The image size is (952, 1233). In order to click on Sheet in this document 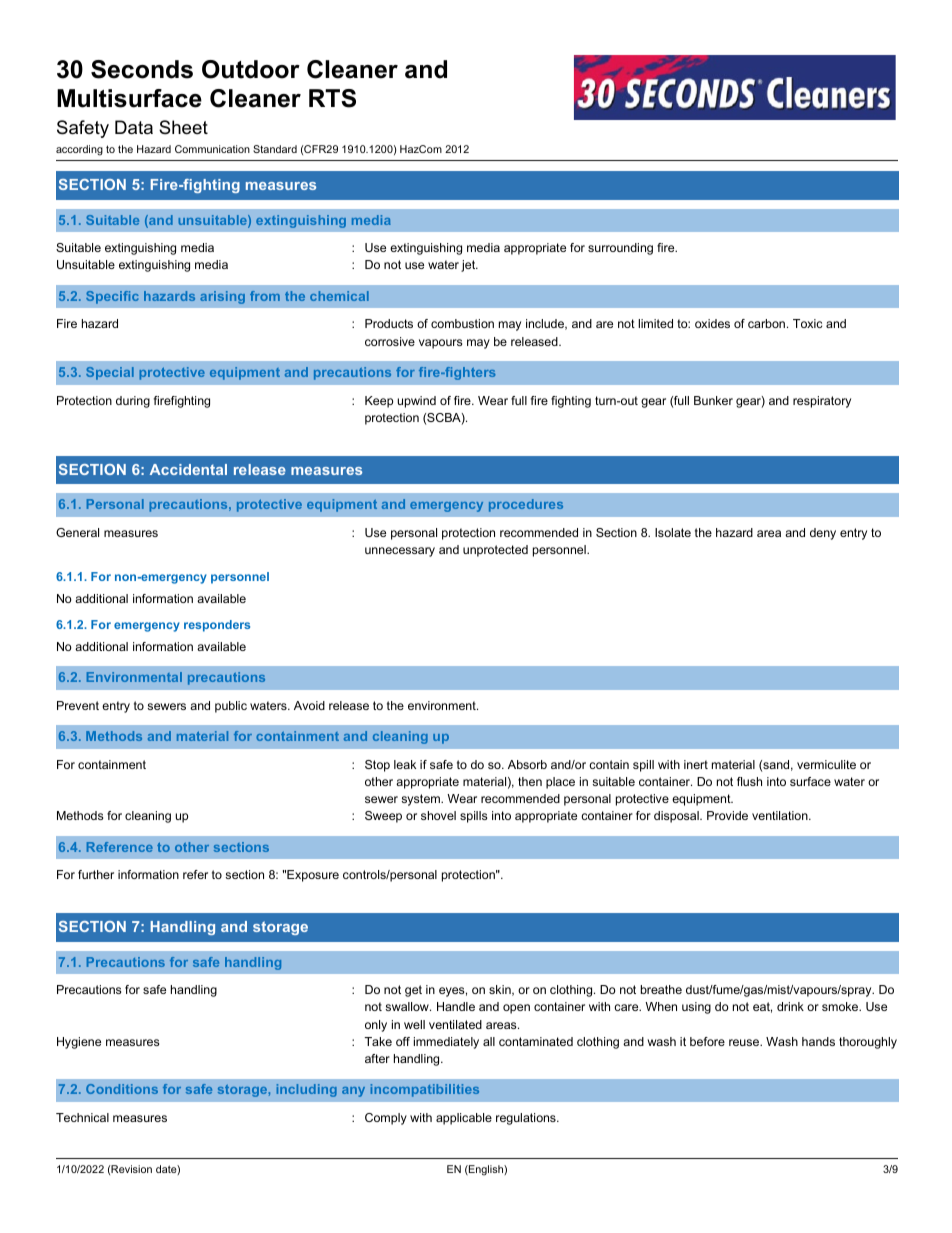, I will do `click(183, 127)`.
